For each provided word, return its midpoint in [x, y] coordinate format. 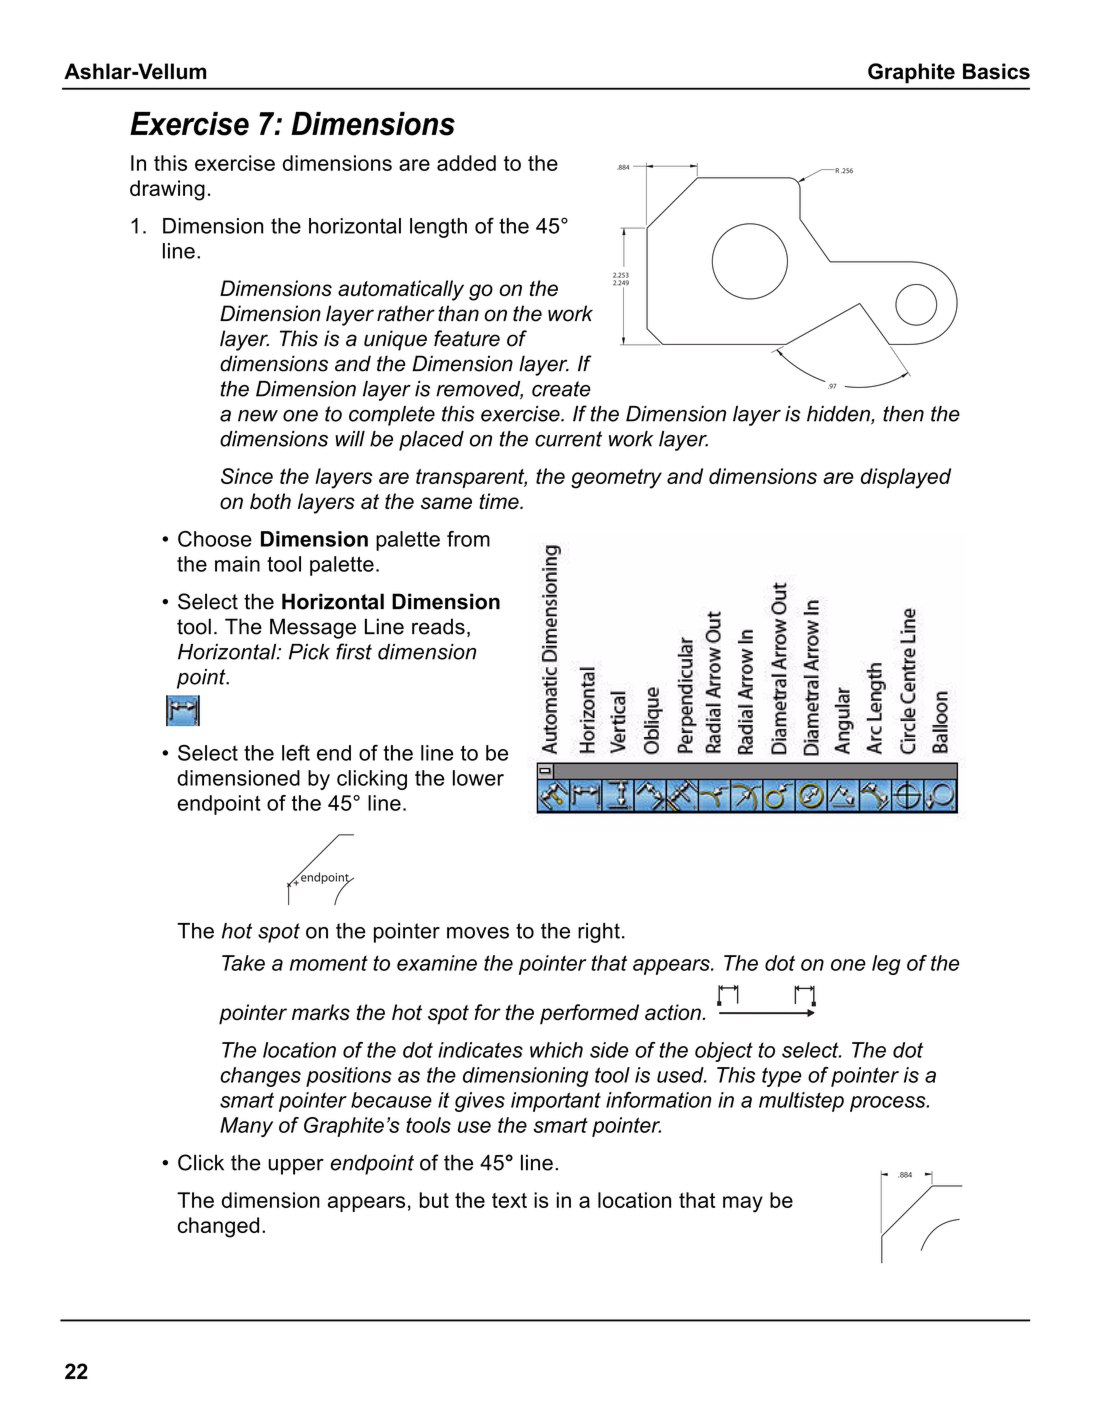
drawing [167, 190]
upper [296, 1166]
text [509, 1200]
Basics [996, 71]
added [466, 163]
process [889, 1104]
